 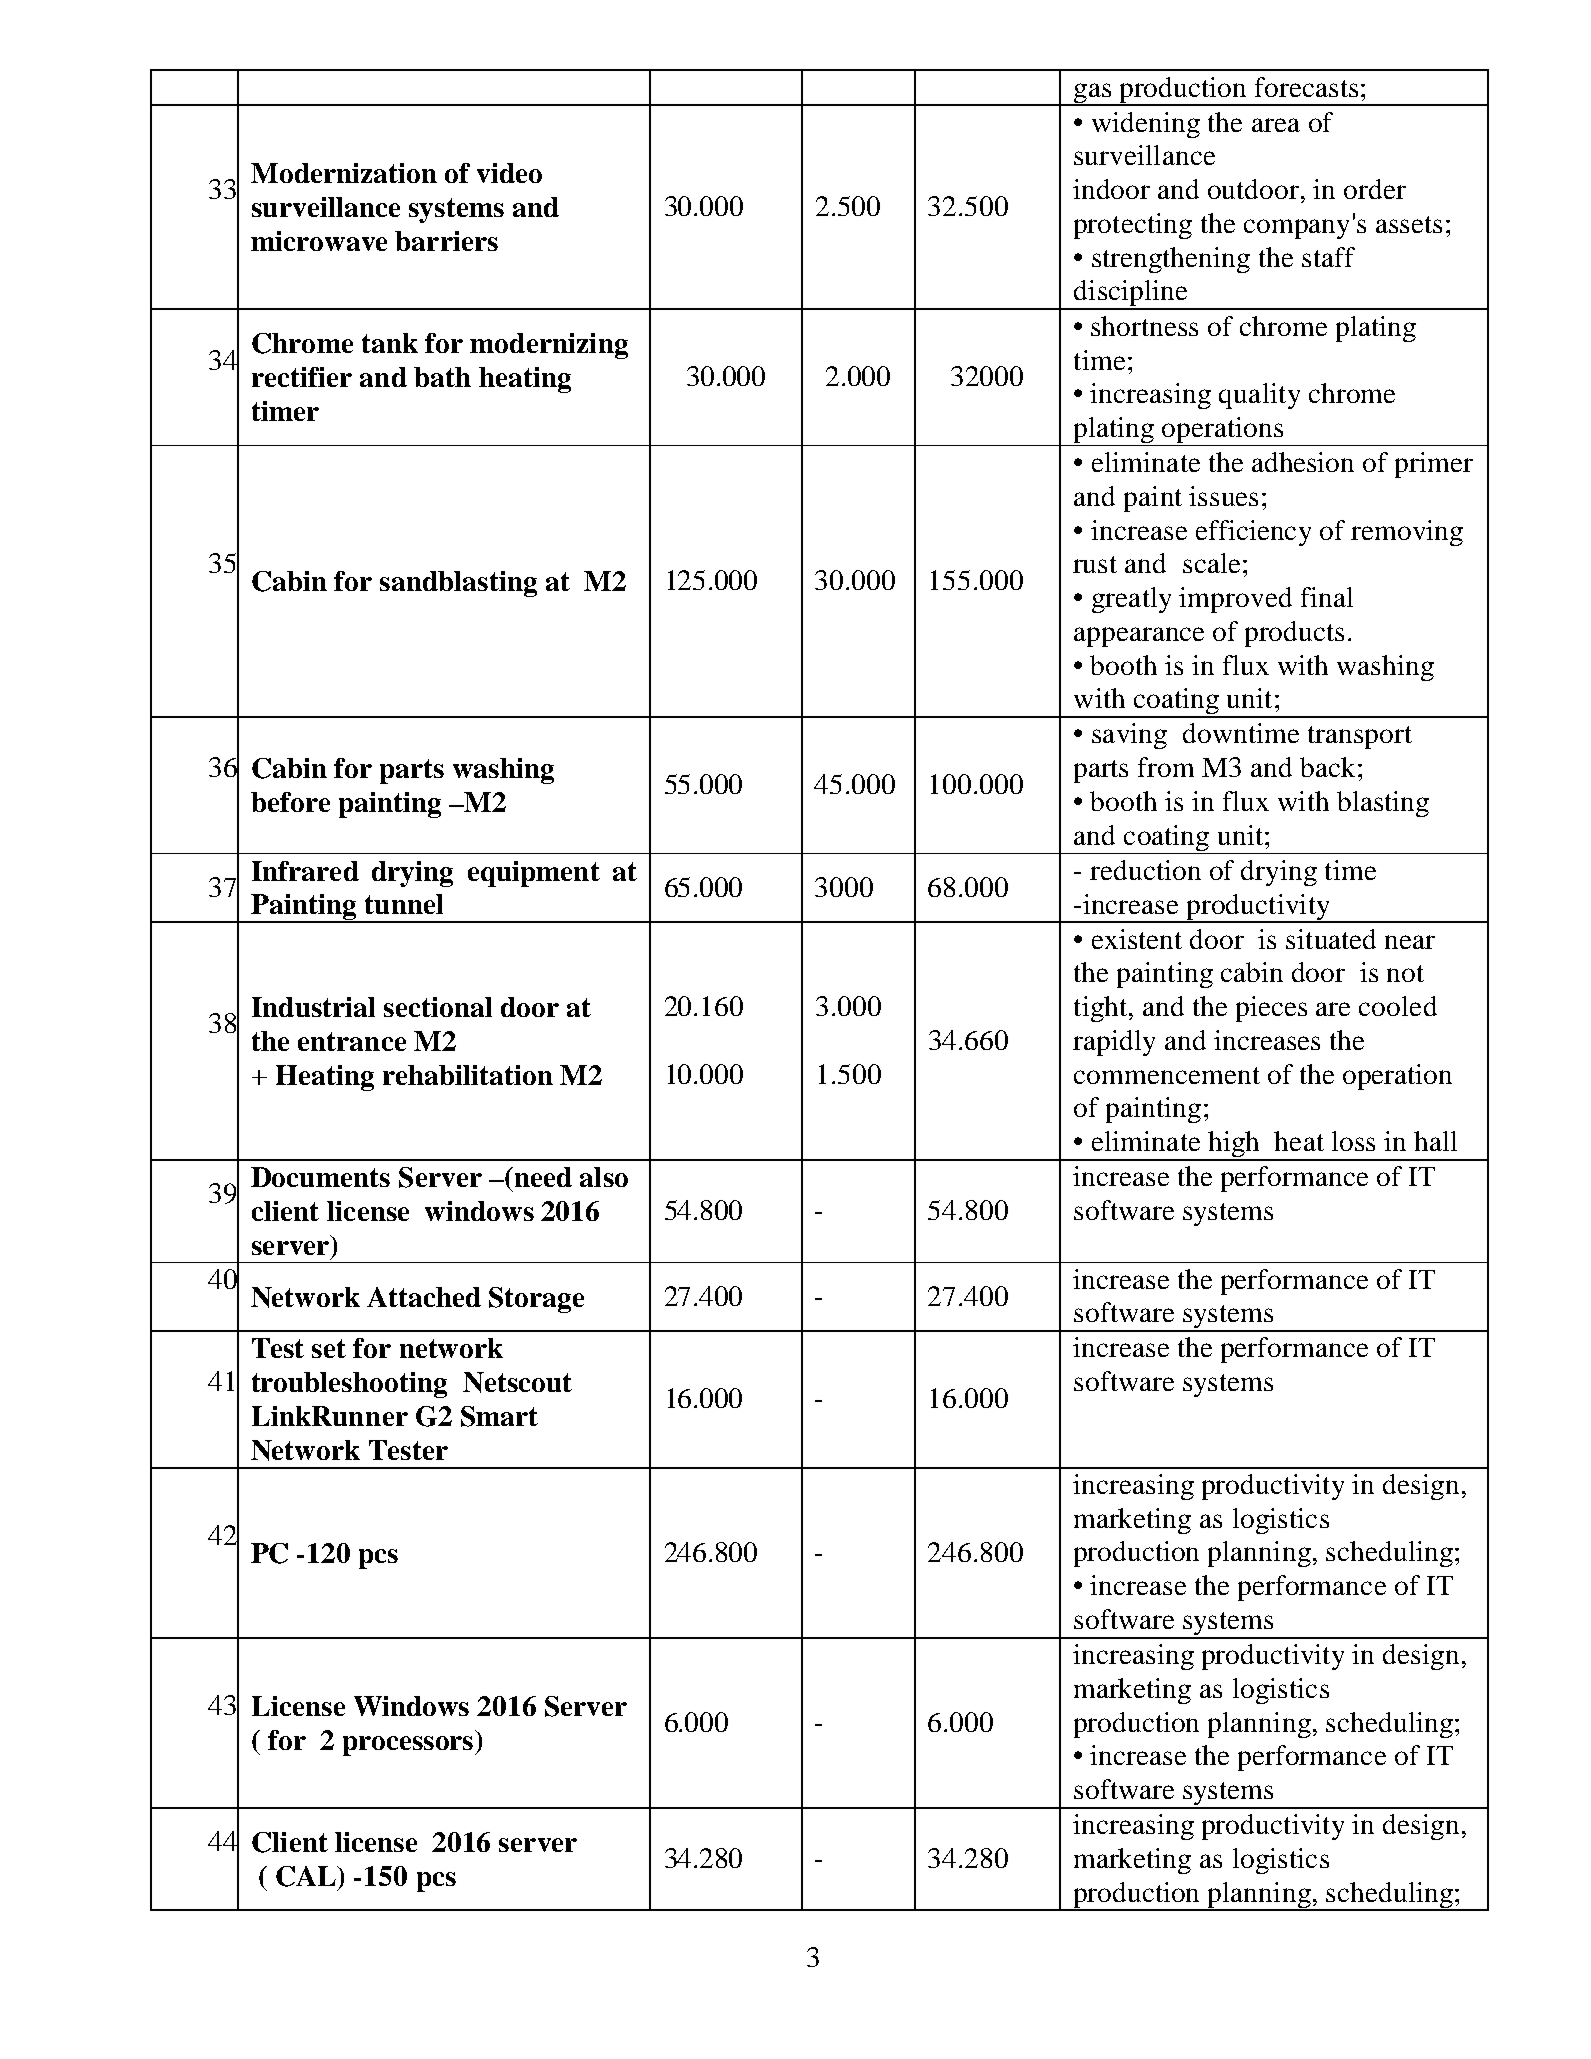 I want to click on processors, so click(x=409, y=1746).
